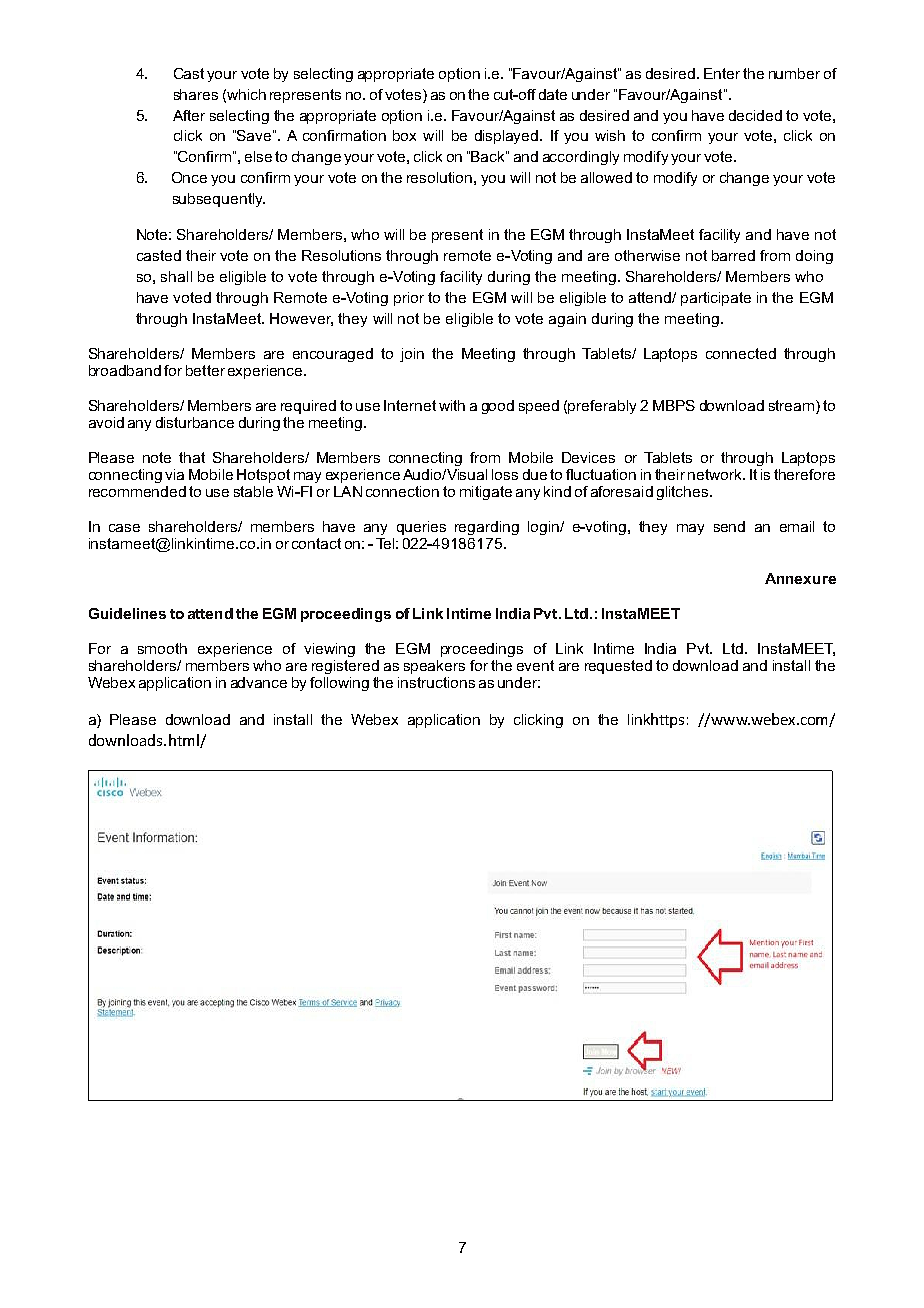 Image resolution: width=924 pixels, height=1308 pixels. I want to click on shares, so click(196, 94).
